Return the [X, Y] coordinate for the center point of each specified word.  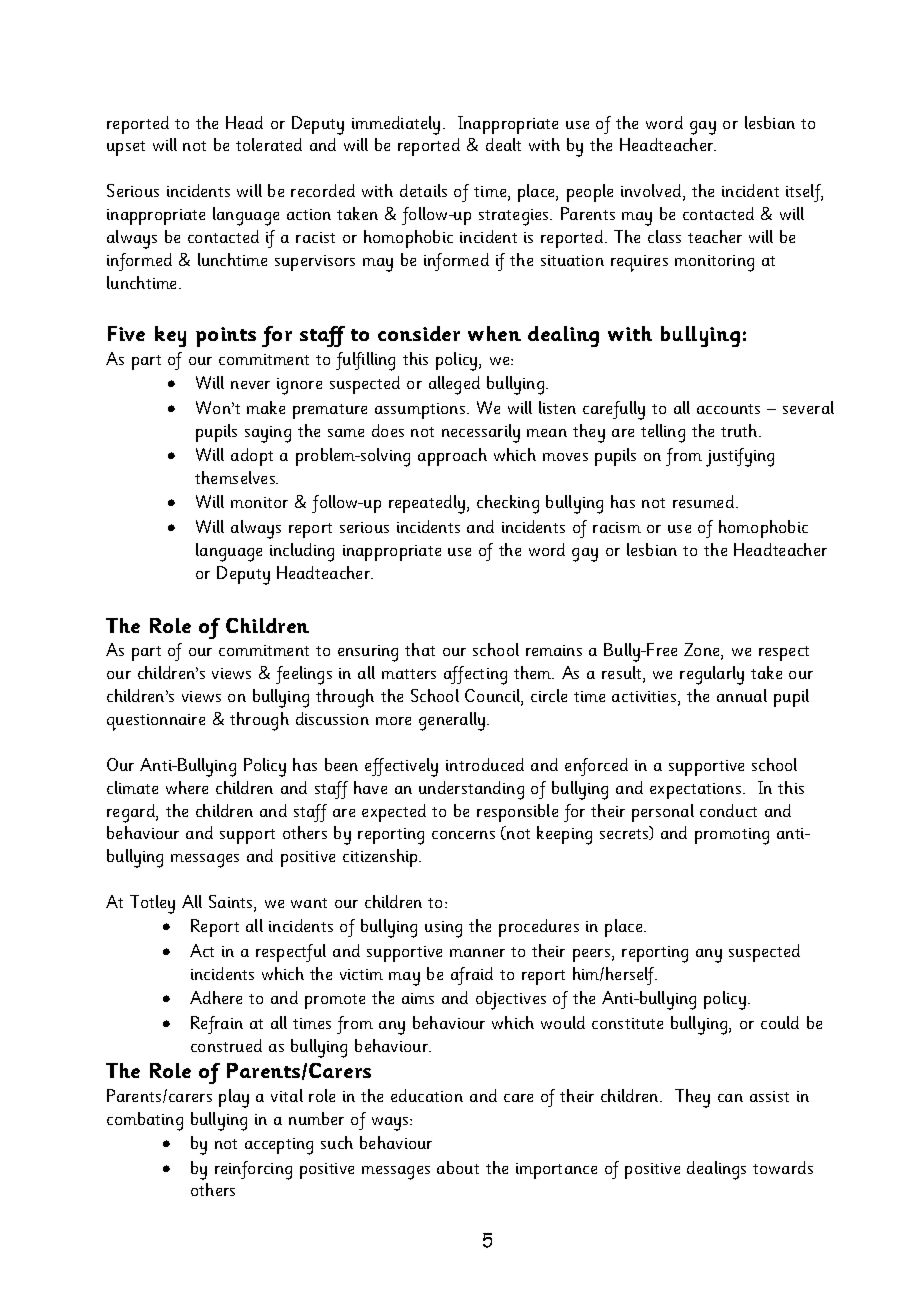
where [187, 787]
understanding [471, 790]
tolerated [269, 144]
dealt [503, 144]
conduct [728, 810]
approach [452, 457]
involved [652, 192]
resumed [705, 501]
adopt [252, 457]
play [234, 1098]
